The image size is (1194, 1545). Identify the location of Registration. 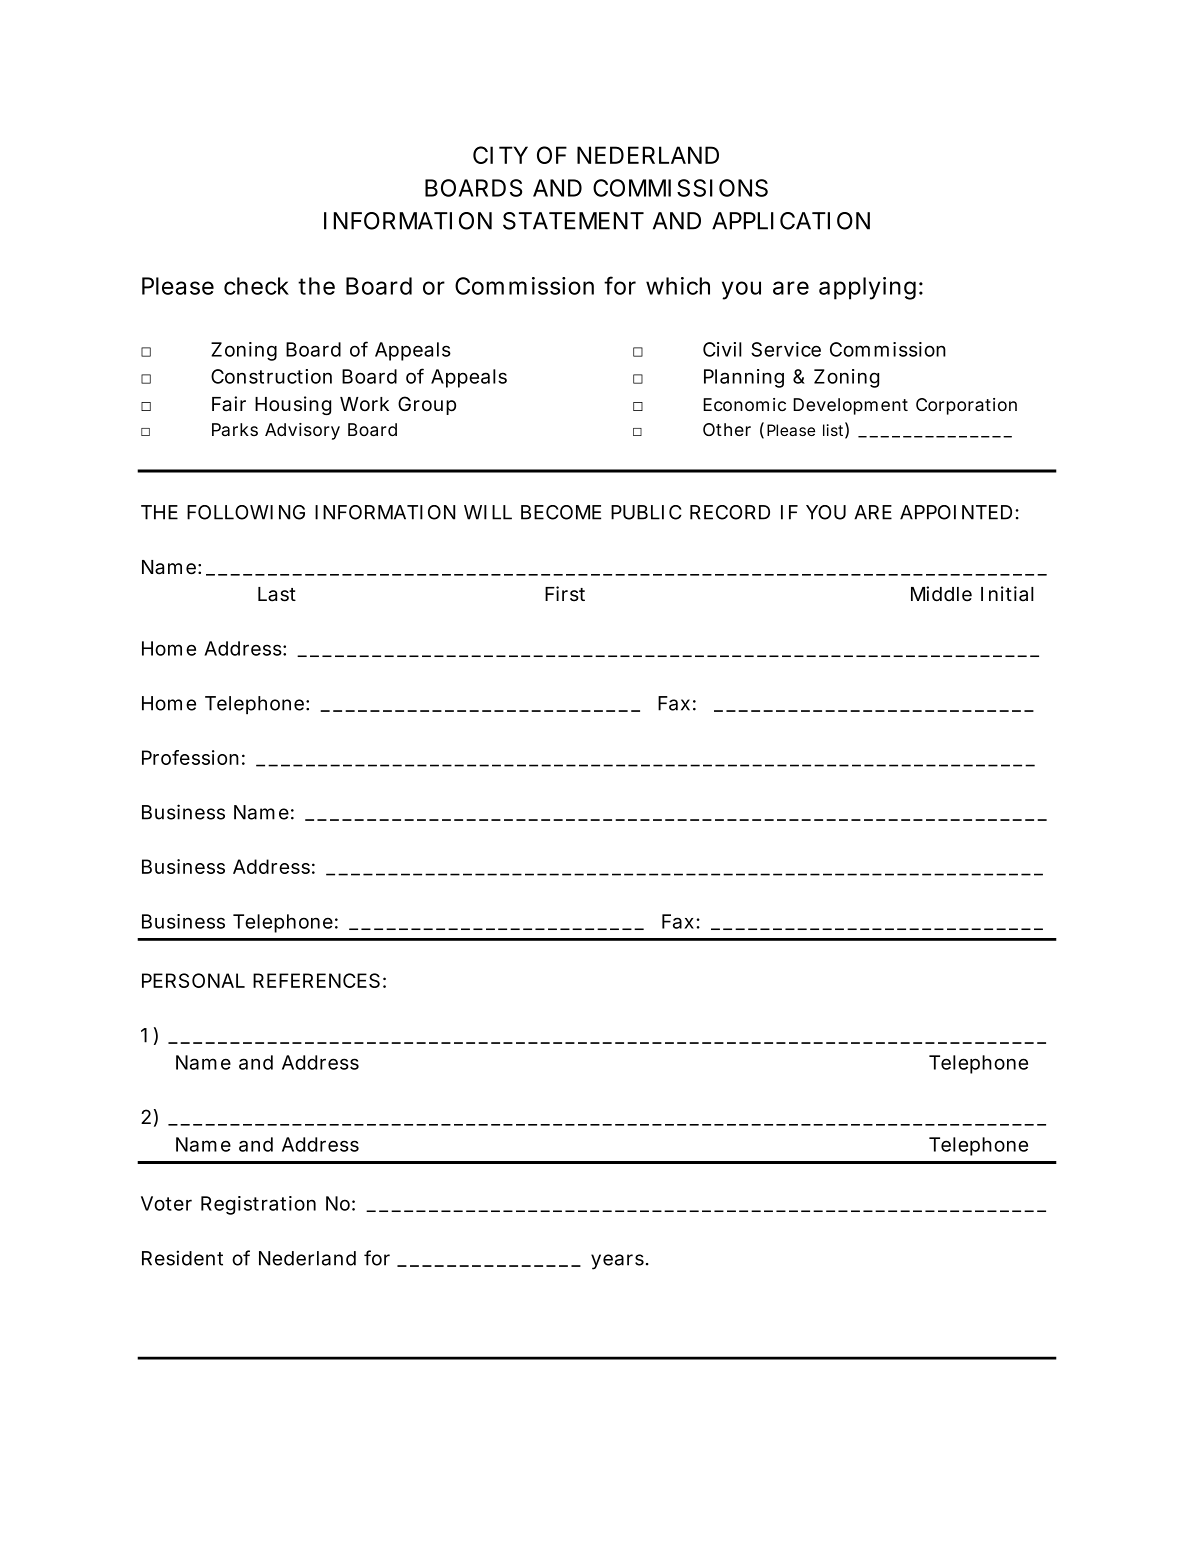
(258, 1205).
